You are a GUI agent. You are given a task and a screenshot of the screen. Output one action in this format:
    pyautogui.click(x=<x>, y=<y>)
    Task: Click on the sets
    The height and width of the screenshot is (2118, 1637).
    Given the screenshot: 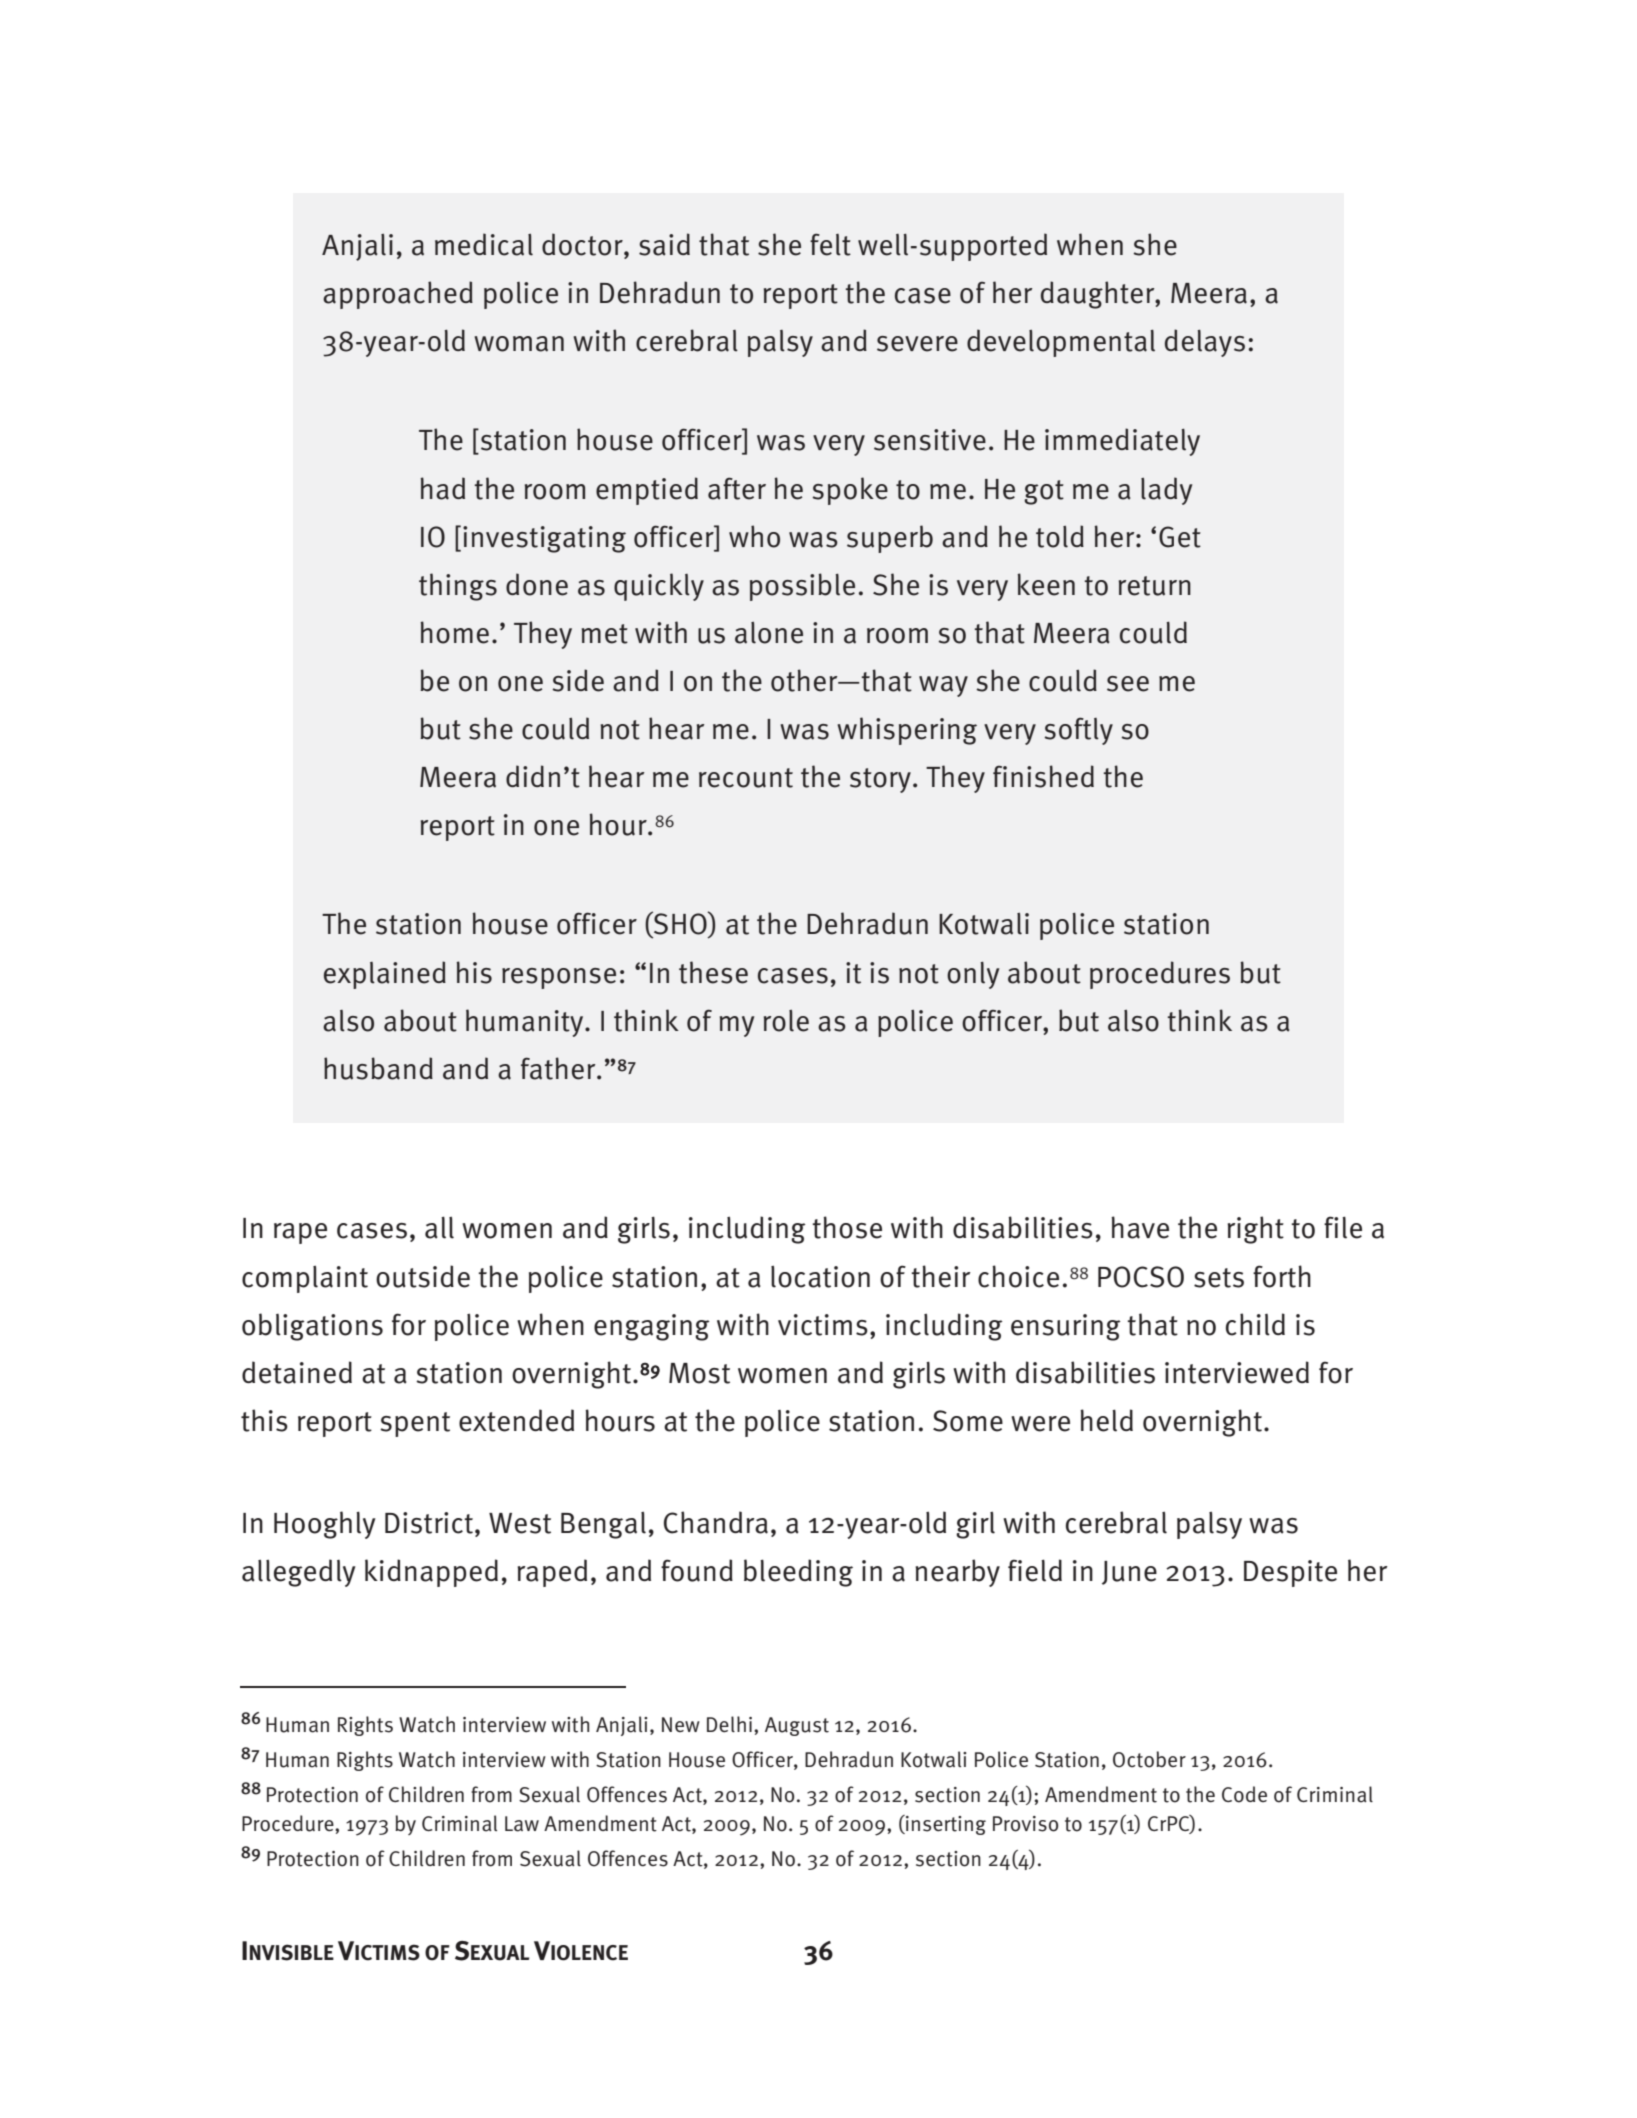 What is the action you would take?
    pyautogui.click(x=1219, y=1278)
